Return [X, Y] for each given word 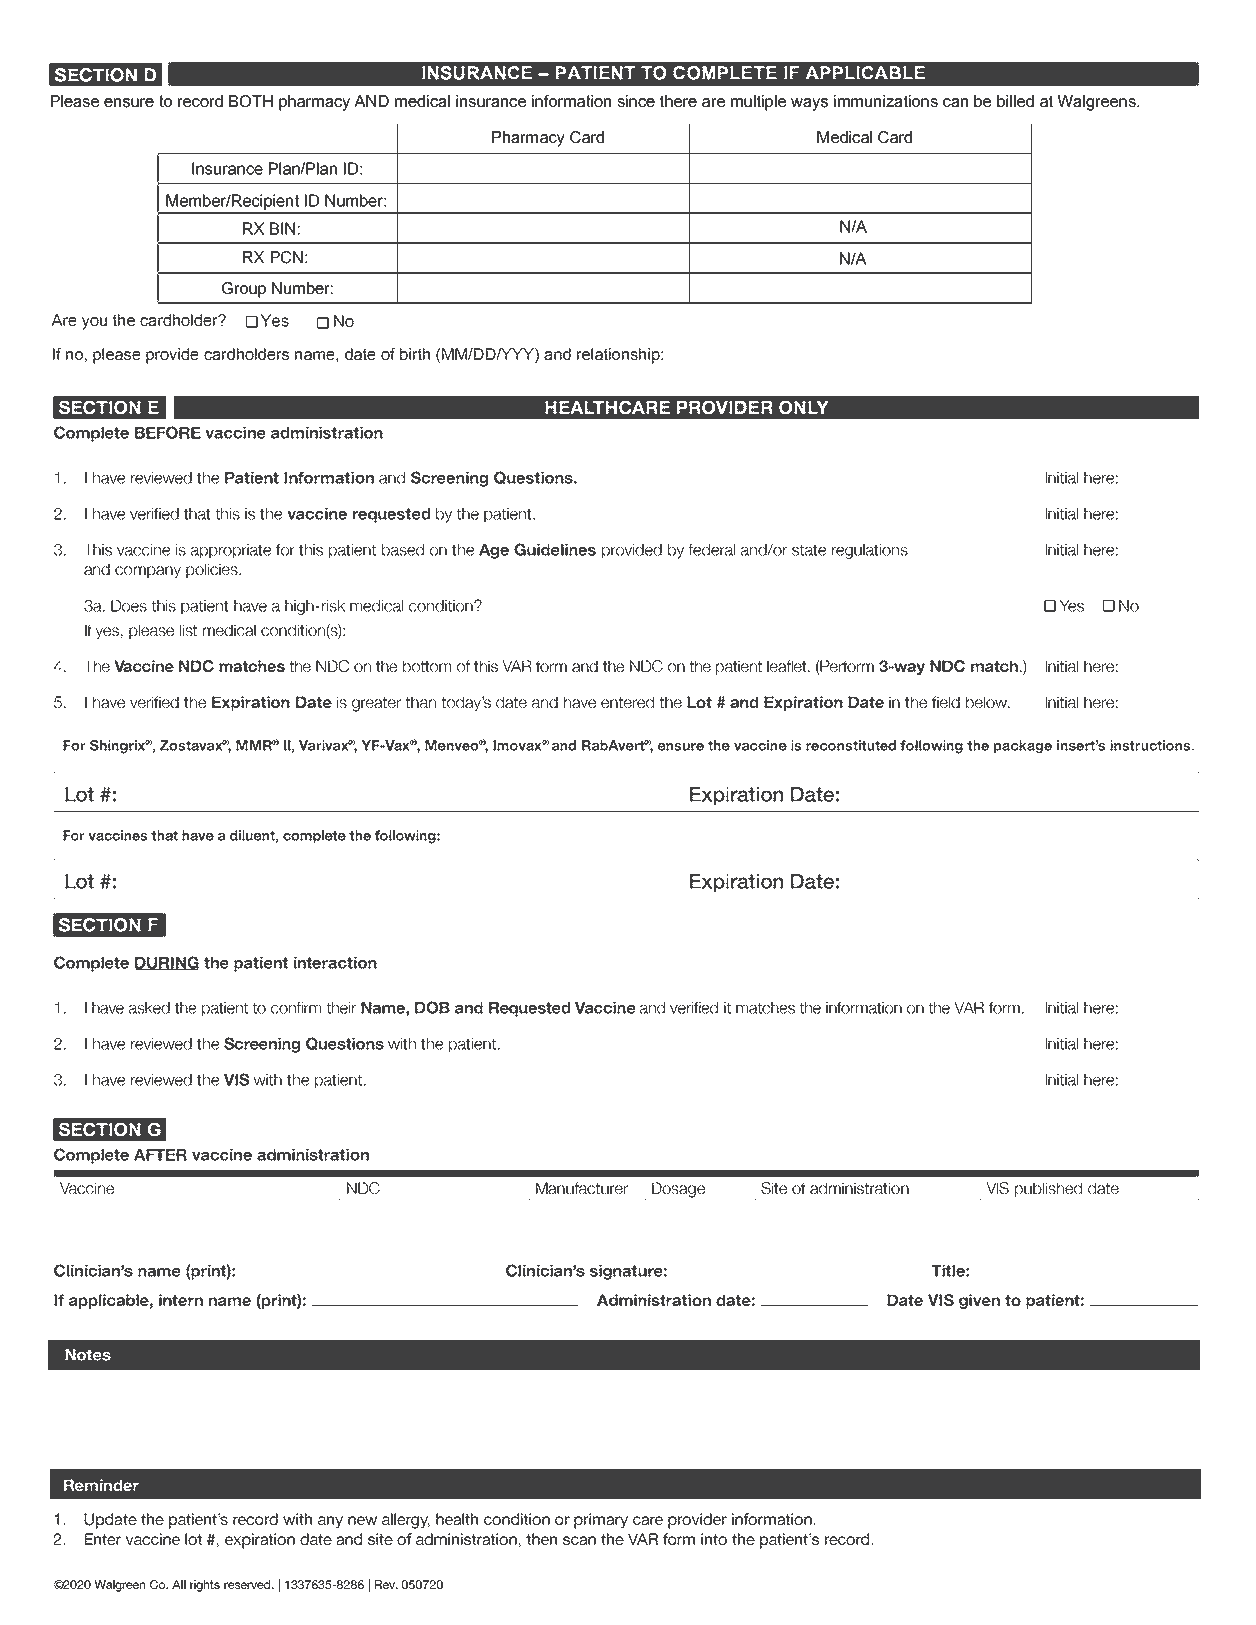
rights [205, 1586]
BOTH [251, 101]
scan [579, 1540]
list [188, 630]
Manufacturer [582, 1188]
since [636, 101]
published [1048, 1189]
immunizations [886, 101]
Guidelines [555, 549]
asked [149, 1008]
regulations [870, 551]
